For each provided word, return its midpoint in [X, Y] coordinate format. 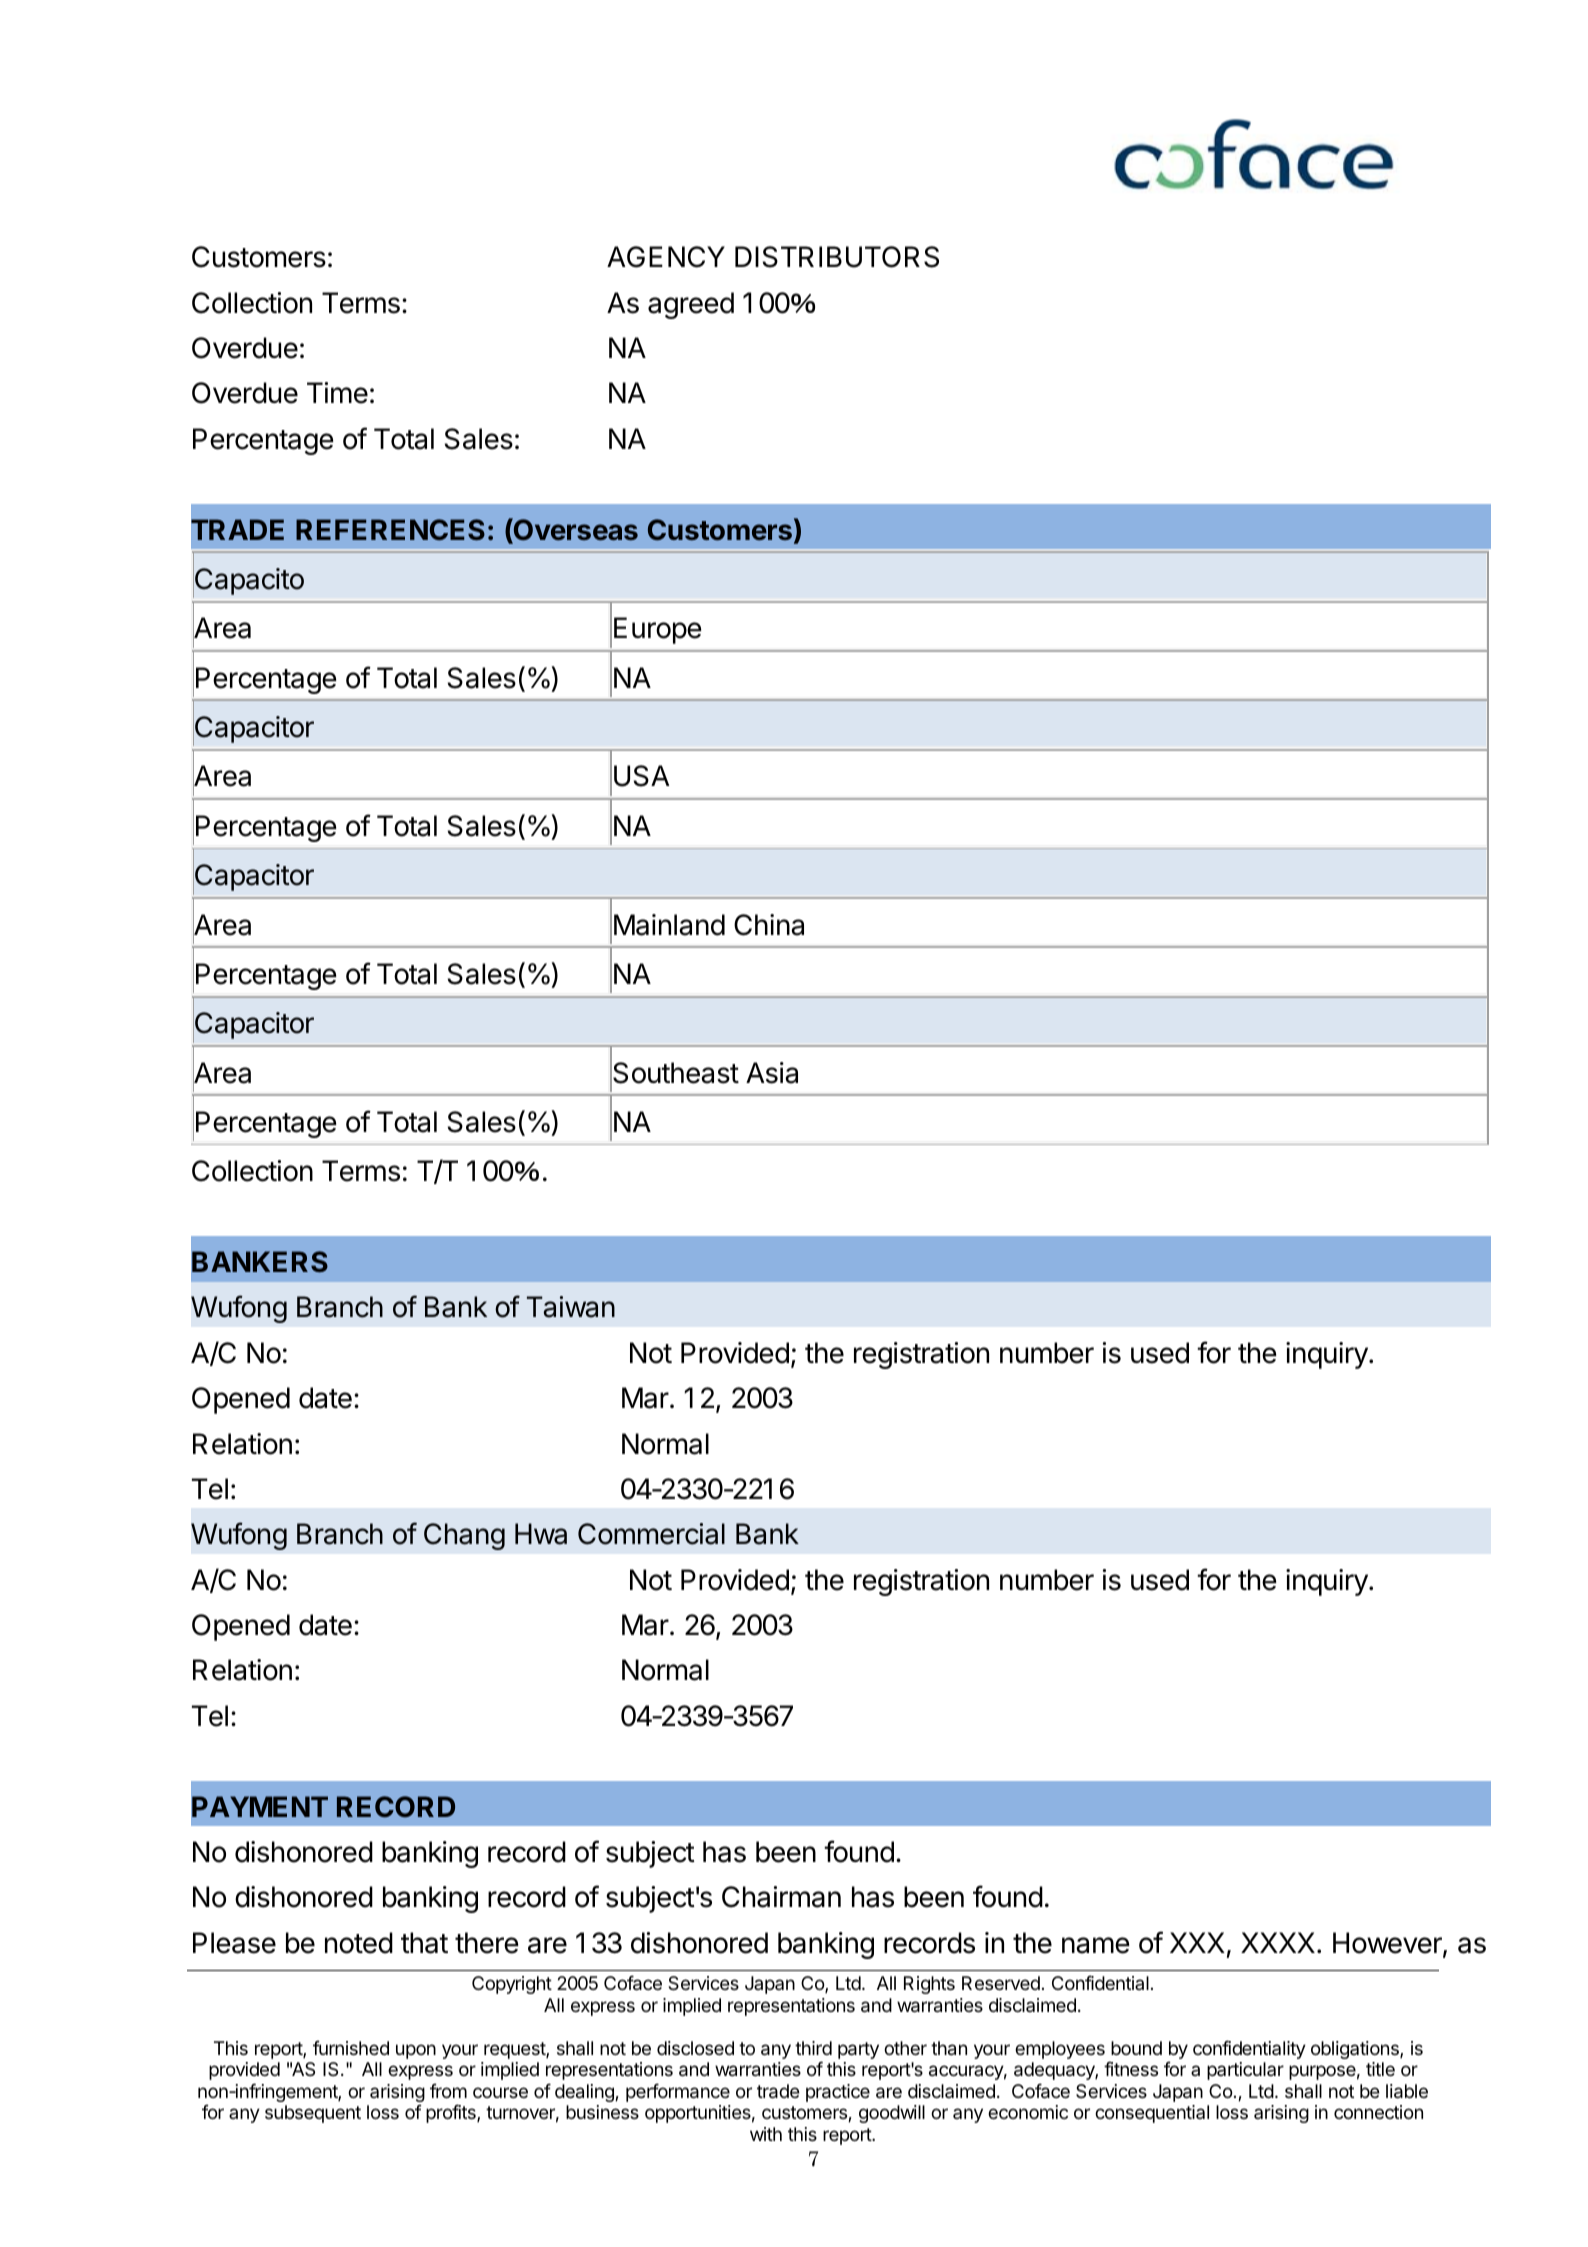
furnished [351, 2047]
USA [641, 776]
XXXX [1278, 1942]
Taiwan [571, 1307]
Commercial [651, 1534]
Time [337, 393]
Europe [658, 630]
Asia [772, 1073]
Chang [464, 1536]
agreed [691, 305]
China [769, 925]
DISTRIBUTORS [837, 257]
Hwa [541, 1534]
